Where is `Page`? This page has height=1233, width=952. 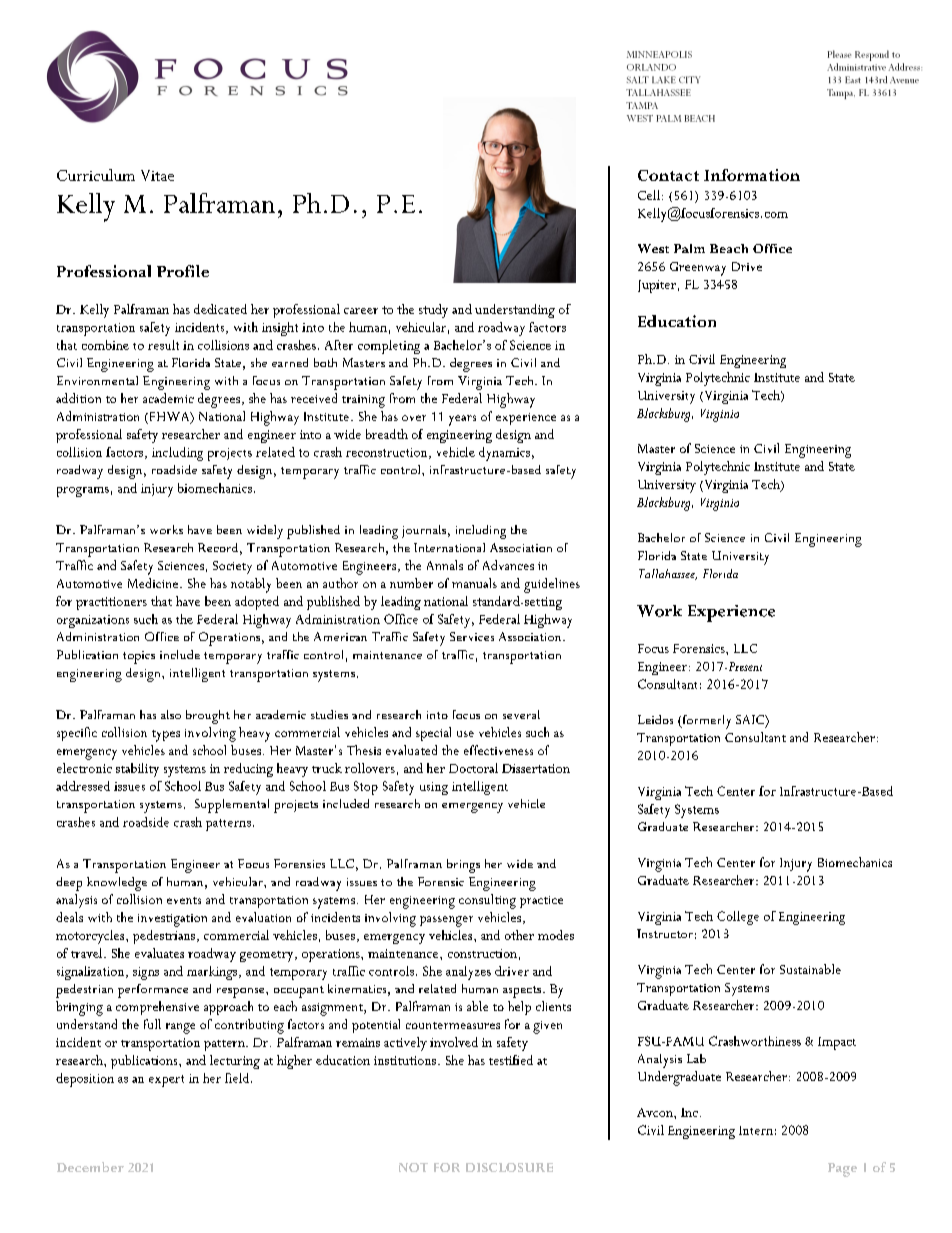
Page is located at coordinates (842, 1170).
